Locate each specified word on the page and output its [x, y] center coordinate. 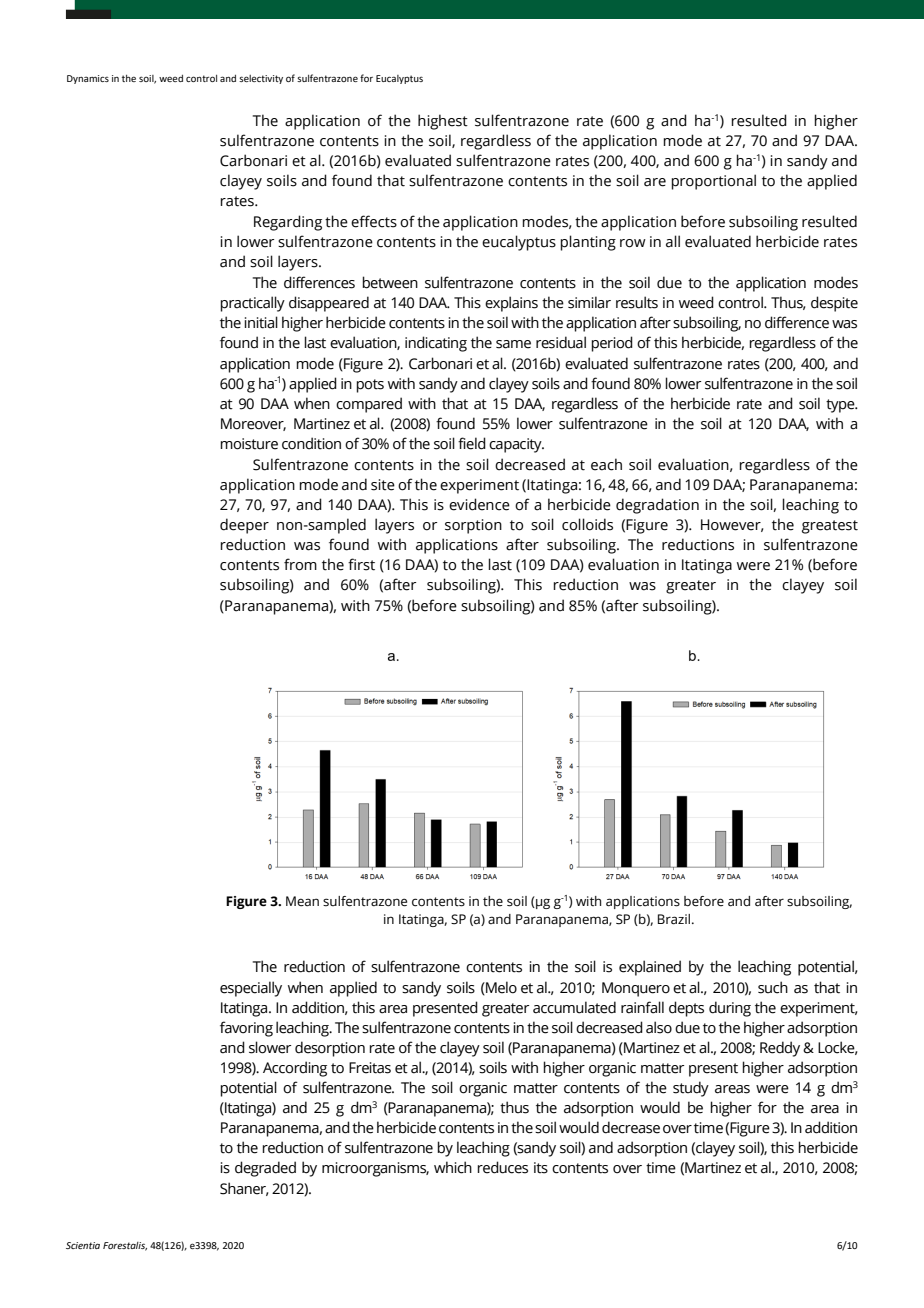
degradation [657, 506]
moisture [249, 444]
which [453, 1167]
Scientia [83, 1245]
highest [443, 122]
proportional [713, 182]
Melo [500, 988]
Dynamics [88, 79]
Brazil [674, 919]
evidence [479, 504]
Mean [302, 901]
